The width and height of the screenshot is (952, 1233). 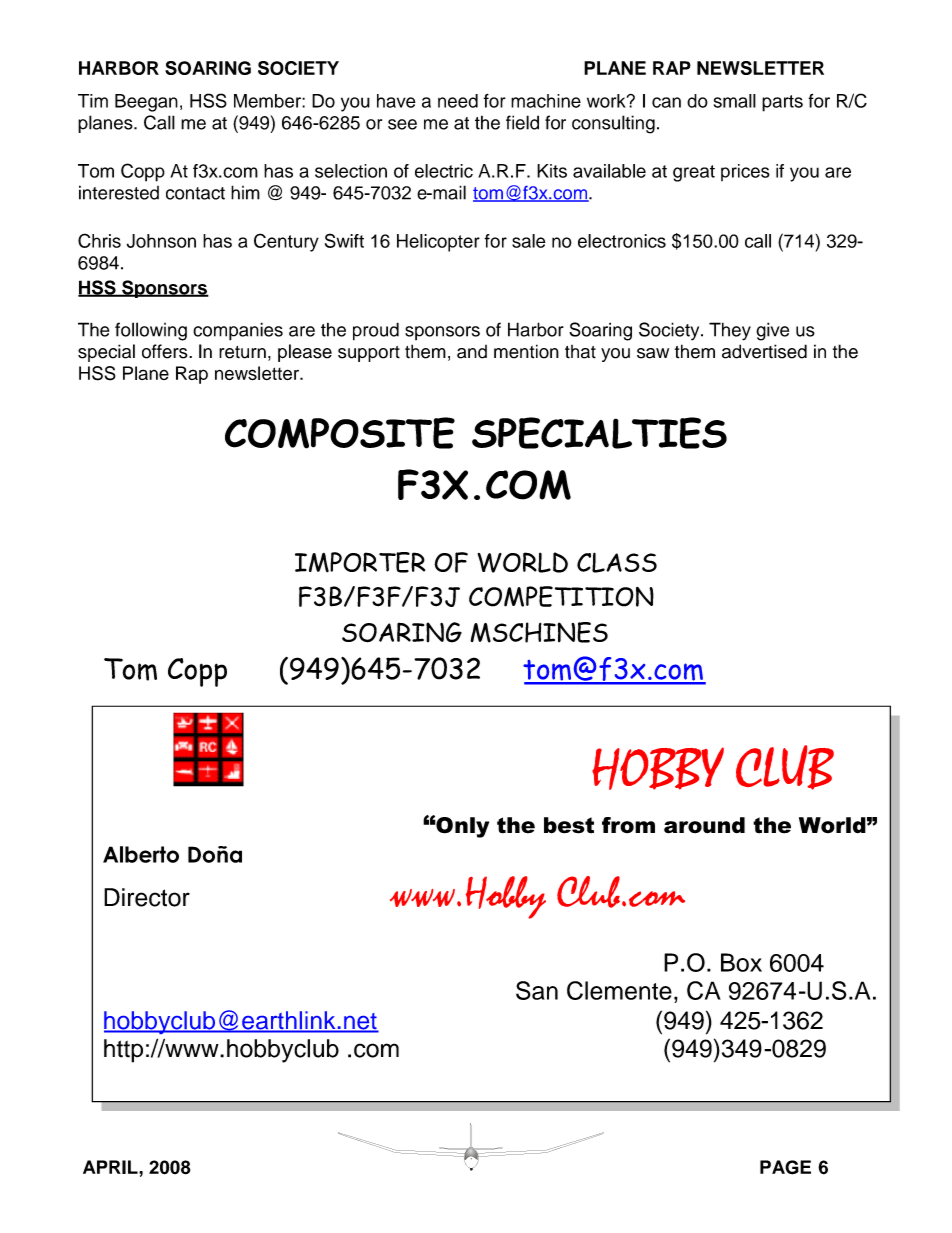 I want to click on APRIL, so click(x=111, y=1167).
